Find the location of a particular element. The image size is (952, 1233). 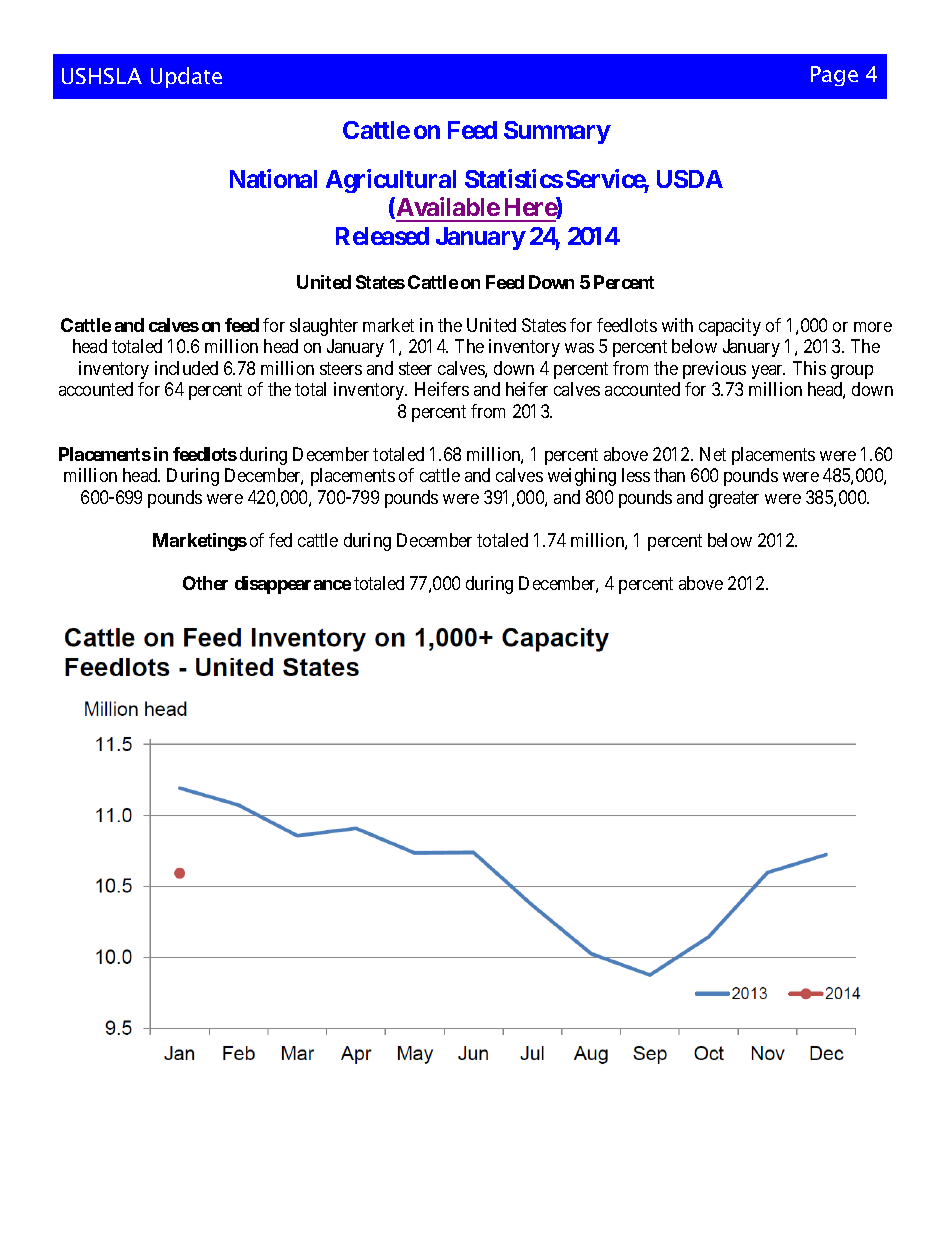

Page is located at coordinates (834, 76).
